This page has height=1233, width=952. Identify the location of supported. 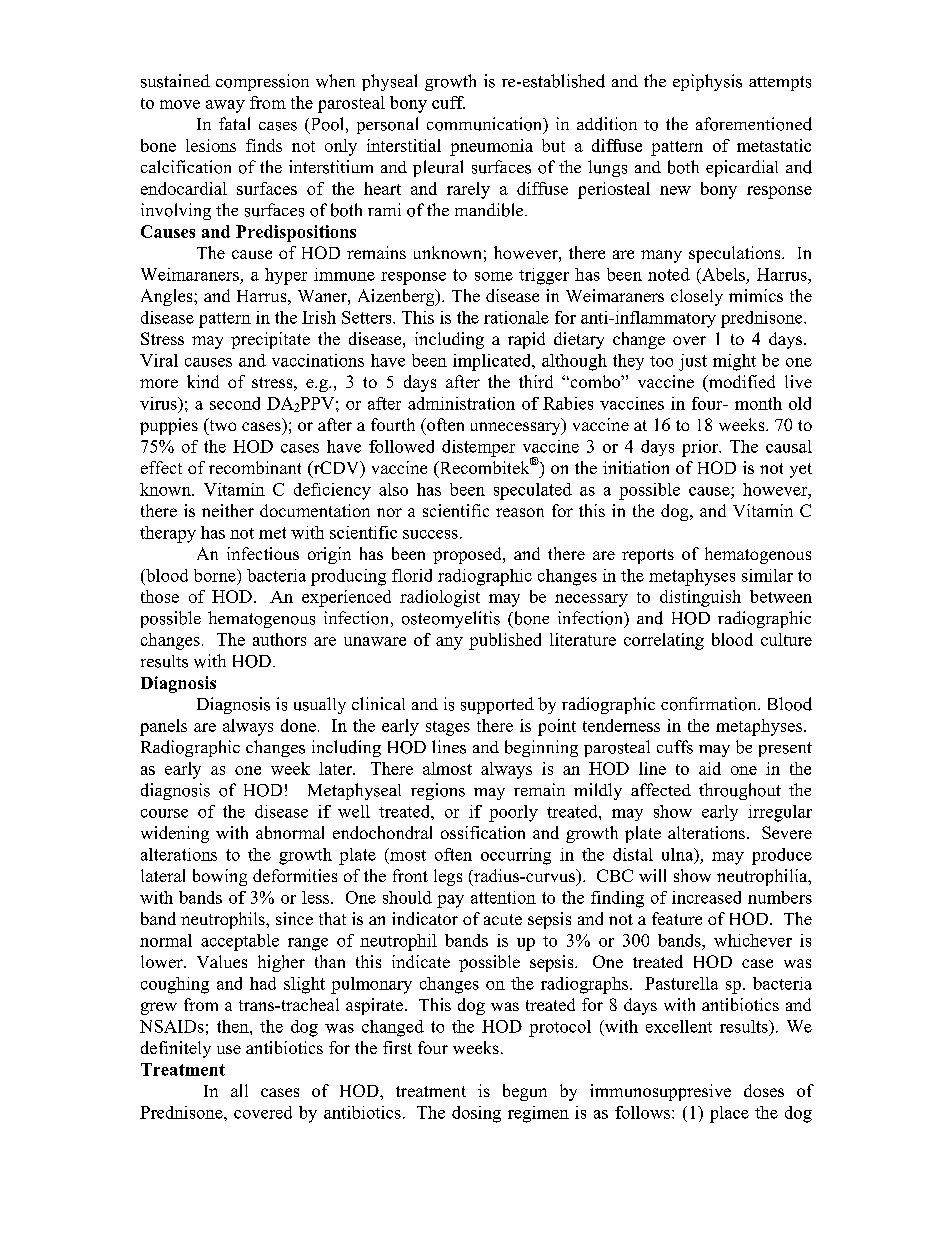
(497, 705).
